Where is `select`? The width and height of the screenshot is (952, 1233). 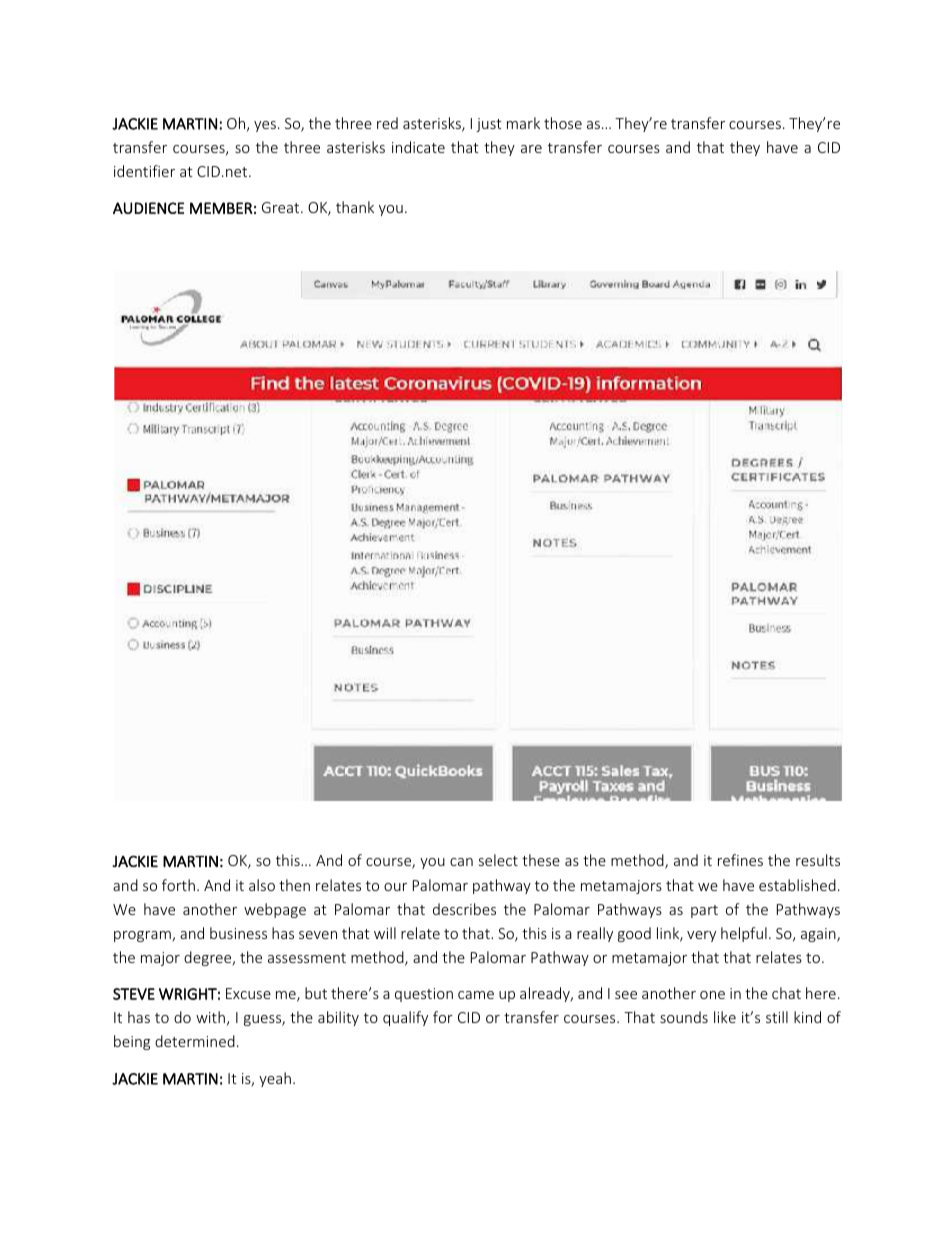
select is located at coordinates (498, 860).
